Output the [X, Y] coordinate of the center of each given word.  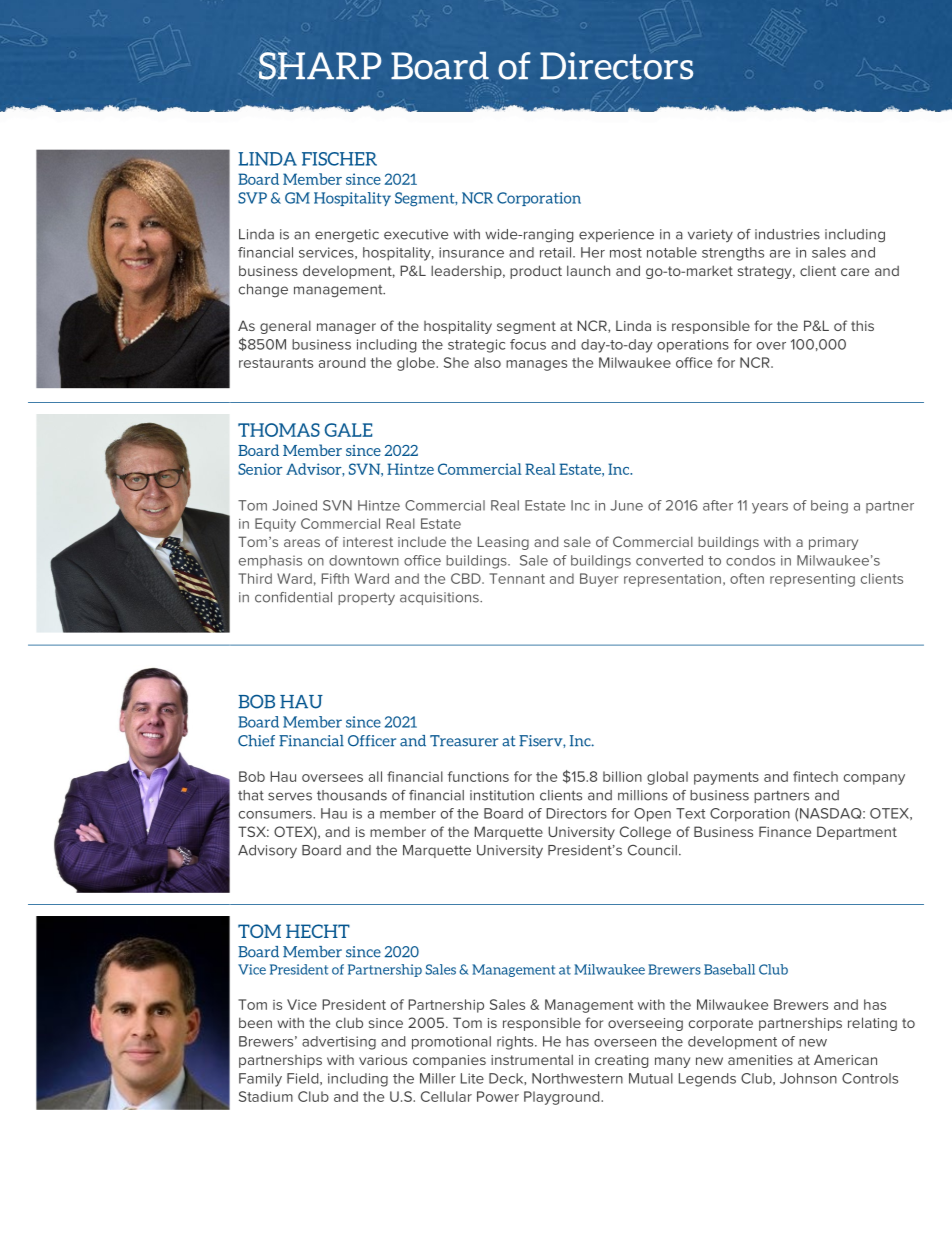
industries [787, 234]
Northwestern [577, 1078]
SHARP [320, 66]
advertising [339, 1043]
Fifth [335, 578]
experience [616, 235]
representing [812, 580]
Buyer [599, 580]
